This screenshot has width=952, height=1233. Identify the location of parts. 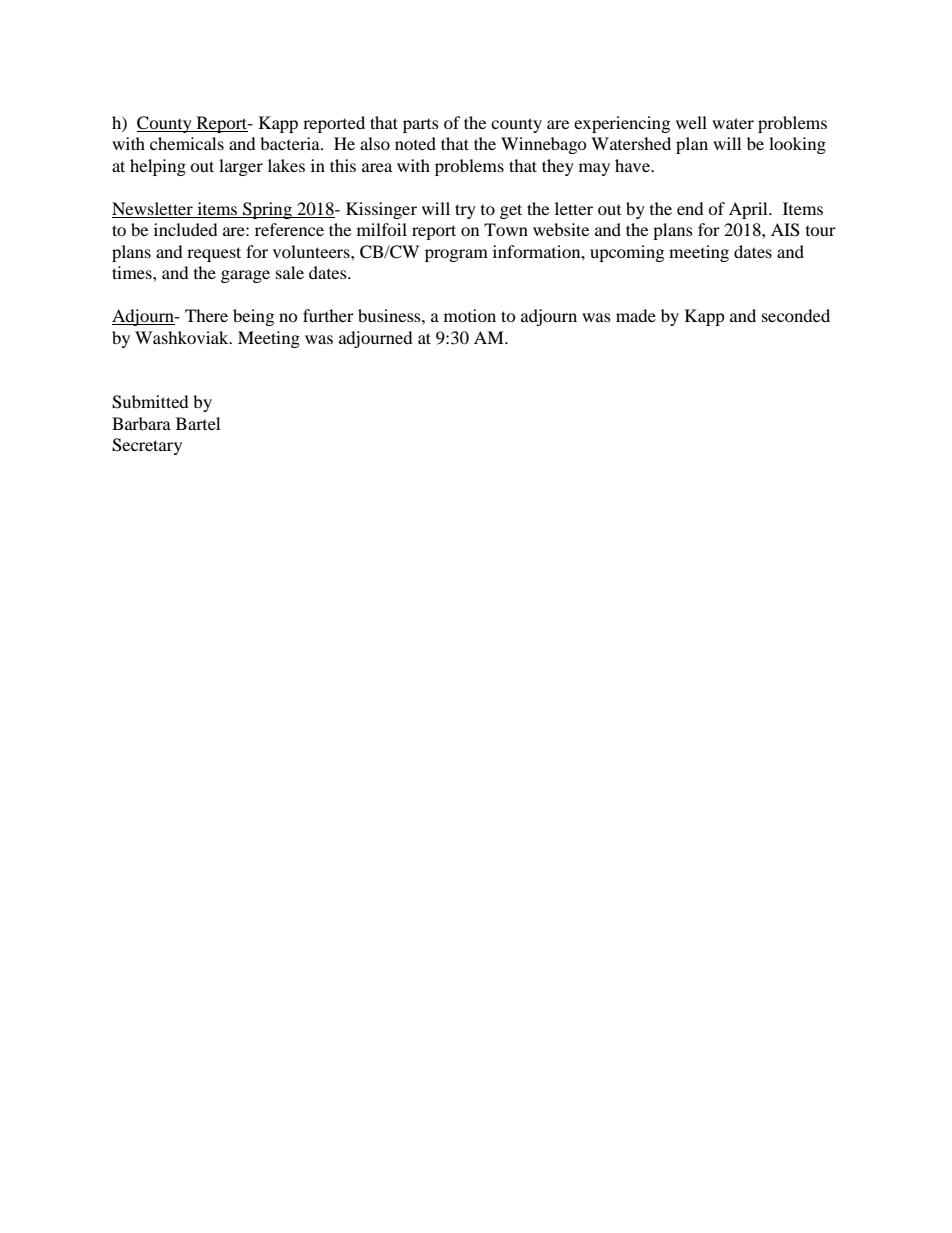
(421, 126).
